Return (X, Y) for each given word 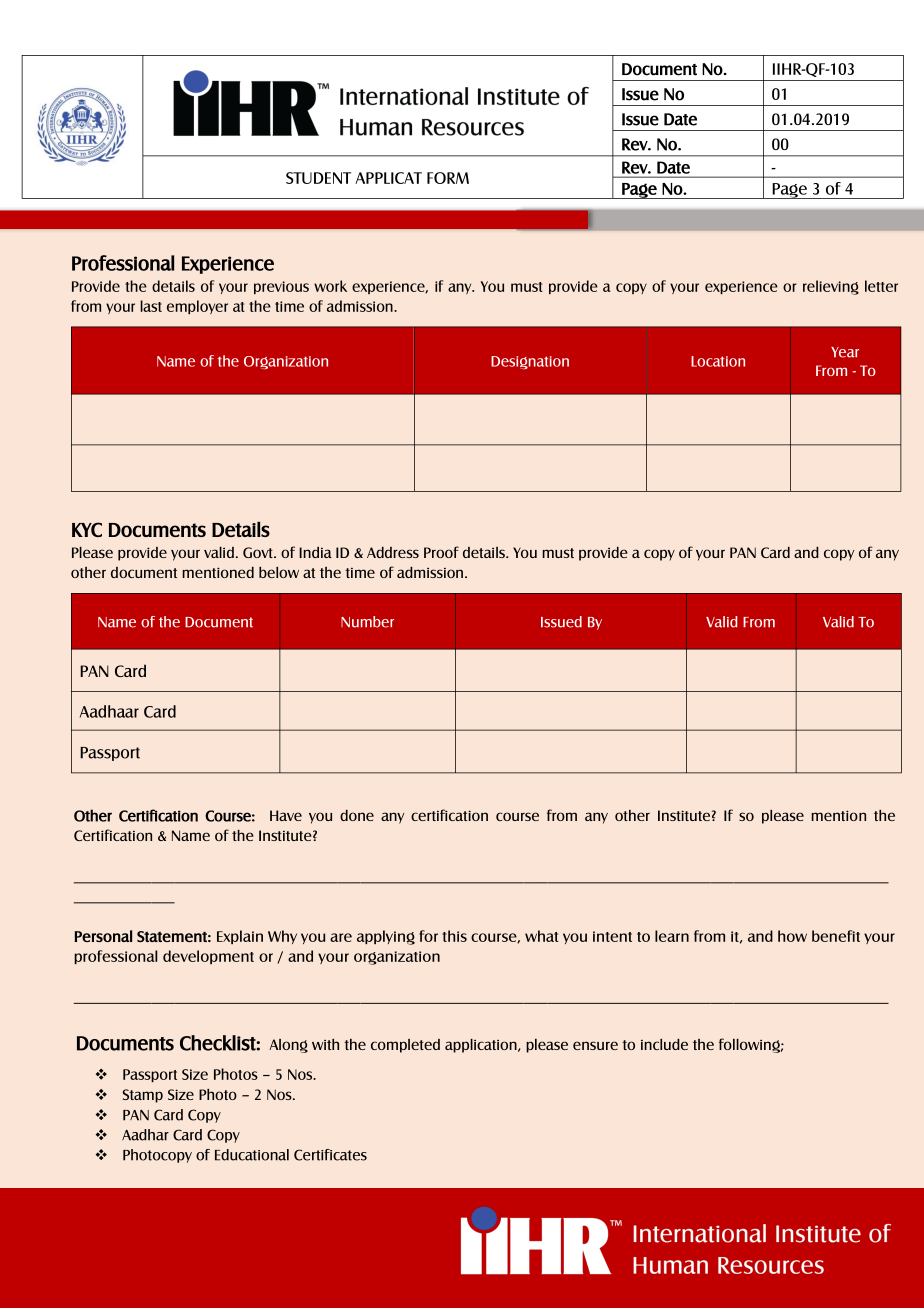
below (279, 572)
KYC (87, 529)
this (454, 936)
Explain (240, 937)
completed (405, 1046)
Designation (530, 362)
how (792, 936)
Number (367, 622)
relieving (831, 287)
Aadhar (145, 1135)
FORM (448, 178)
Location (718, 361)
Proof (441, 552)
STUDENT (318, 178)
